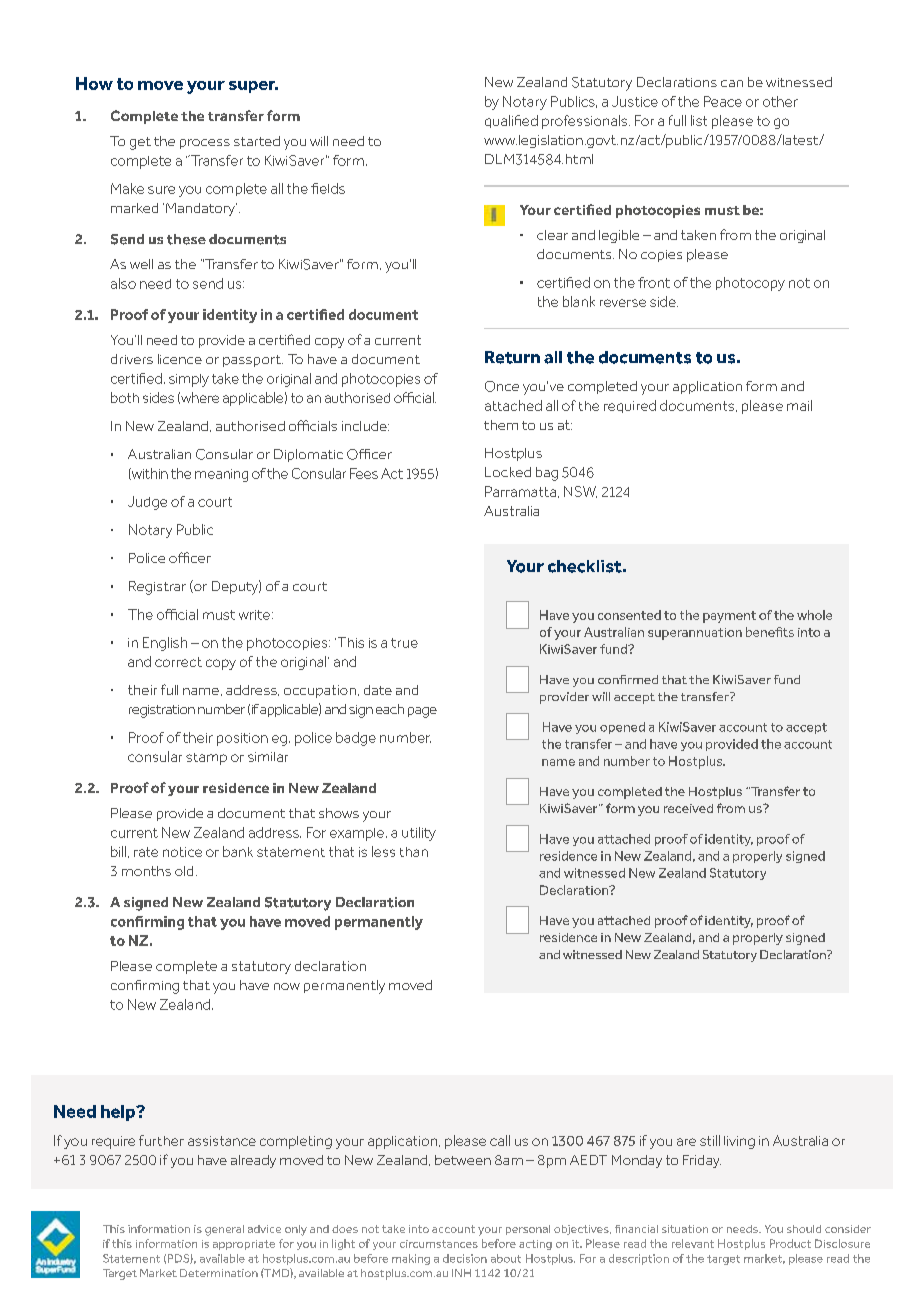 The height and width of the screenshot is (1308, 924). What do you see at coordinates (688, 808) in the screenshot?
I see `received` at bounding box center [688, 808].
